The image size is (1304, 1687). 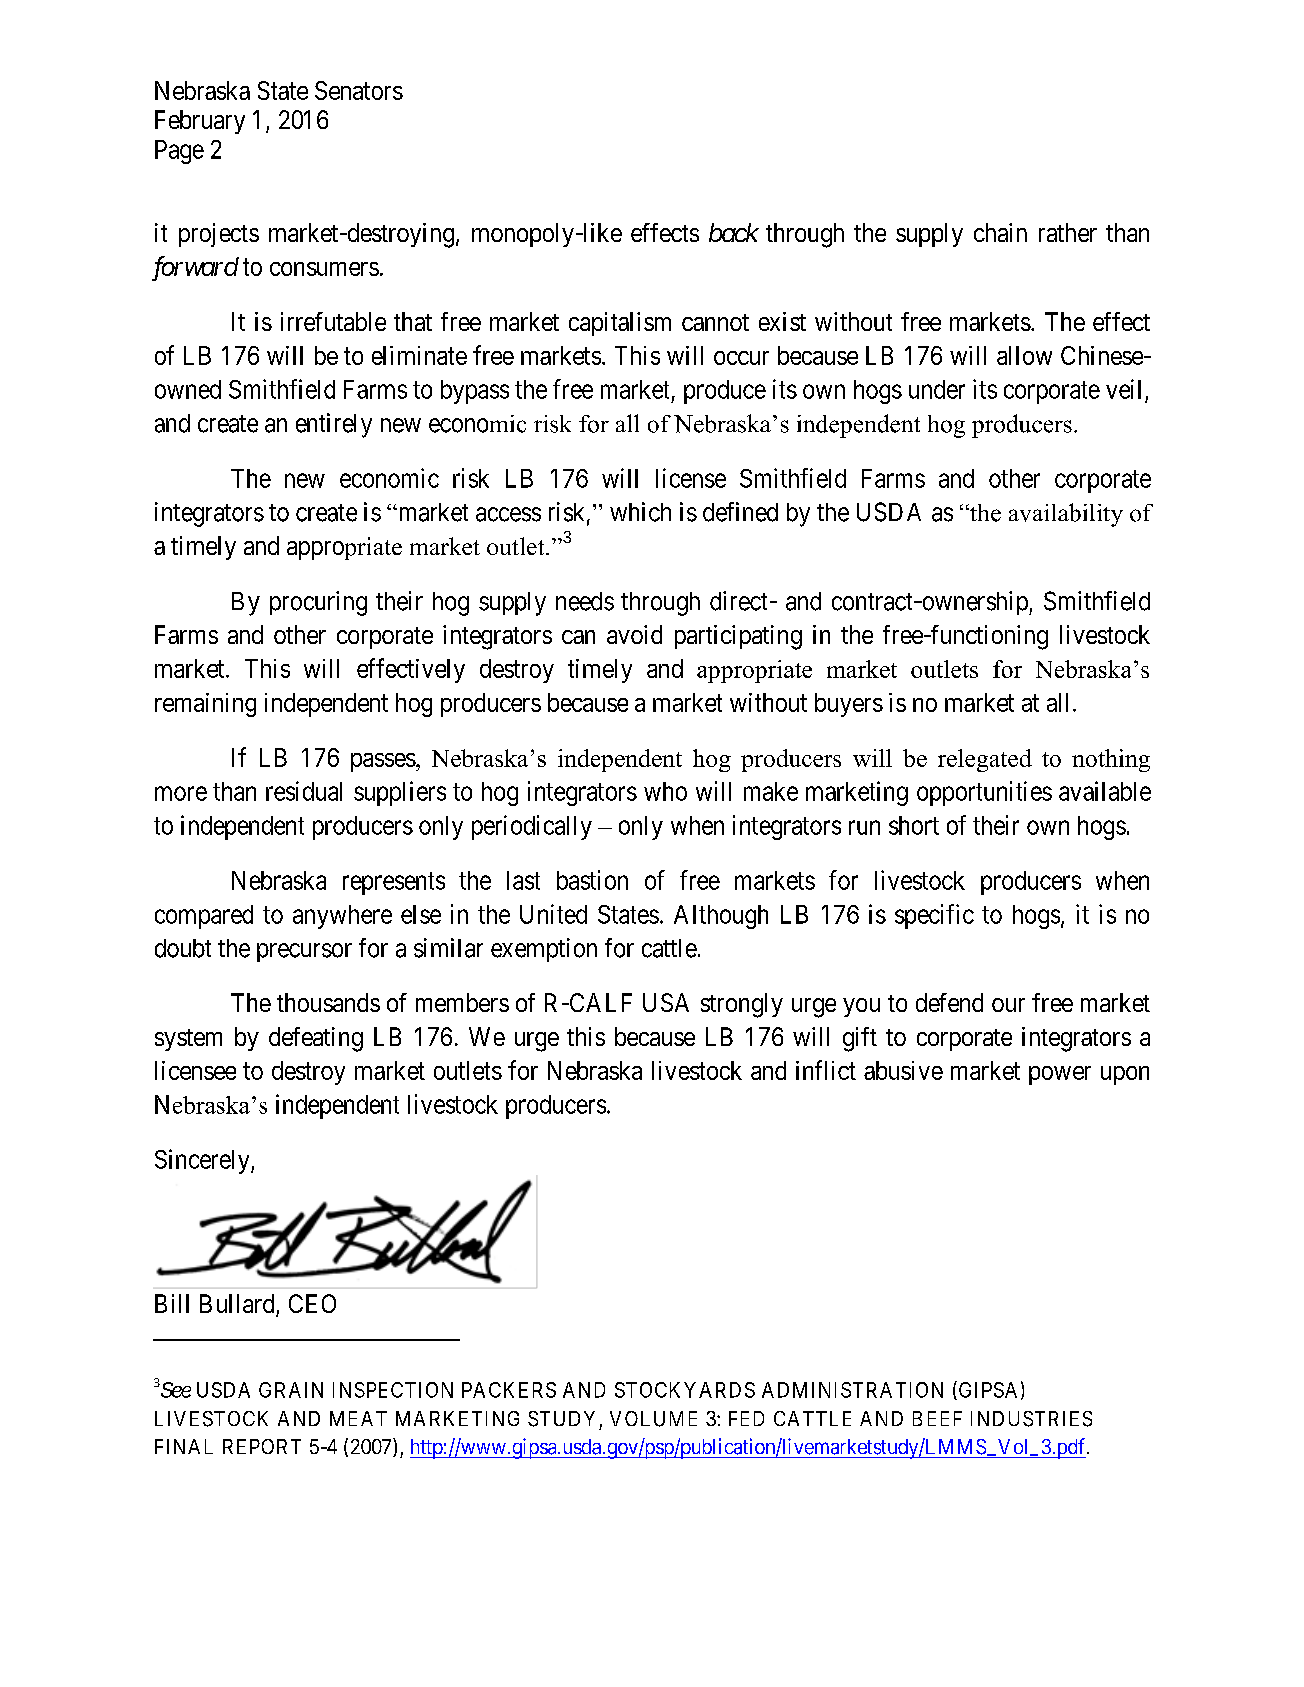 What do you see at coordinates (653, 1419) in the document?
I see `VOLUME` at bounding box center [653, 1419].
